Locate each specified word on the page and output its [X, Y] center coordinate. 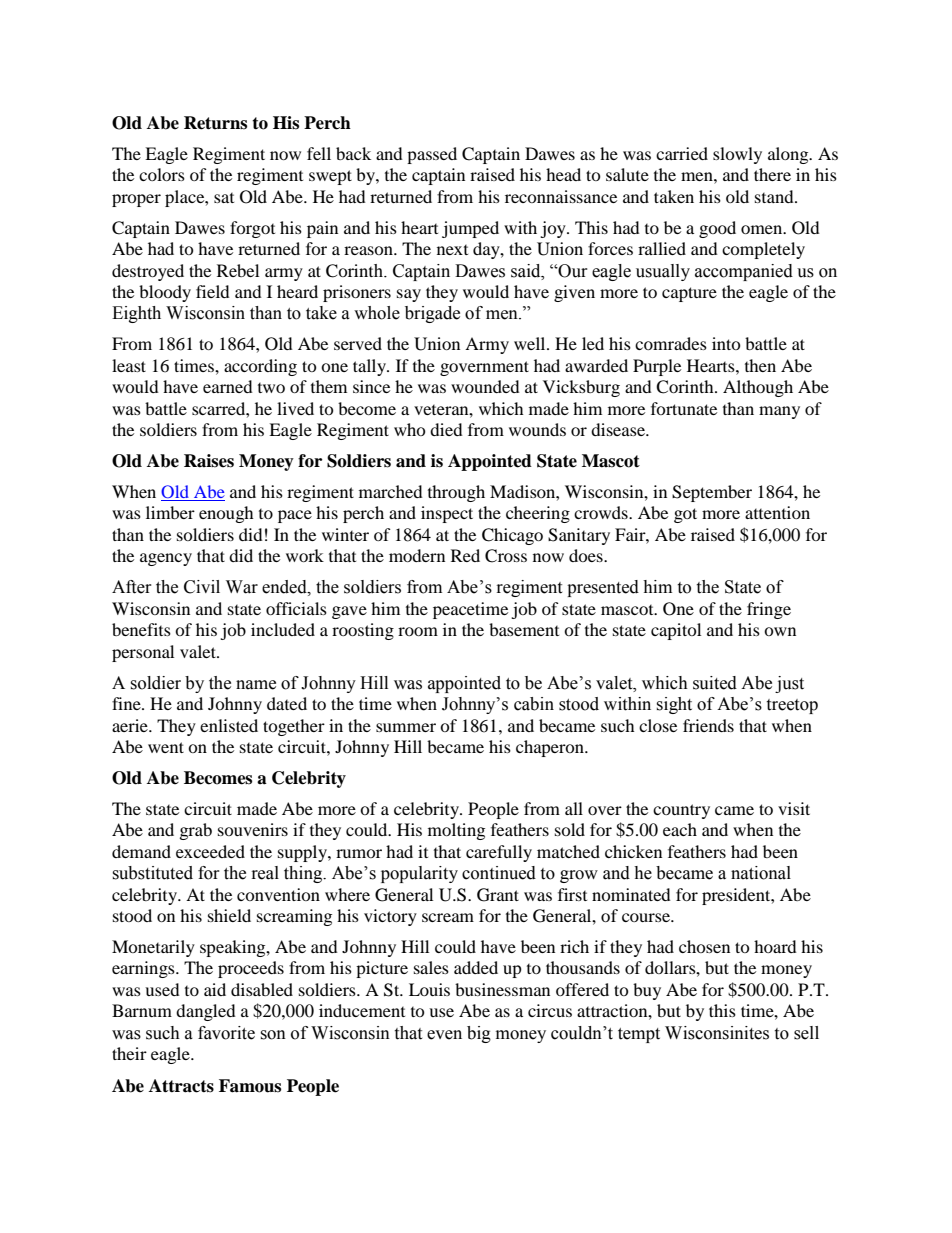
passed [432, 155]
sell [806, 1033]
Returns [215, 123]
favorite [226, 1033]
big [479, 1034]
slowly [737, 155]
